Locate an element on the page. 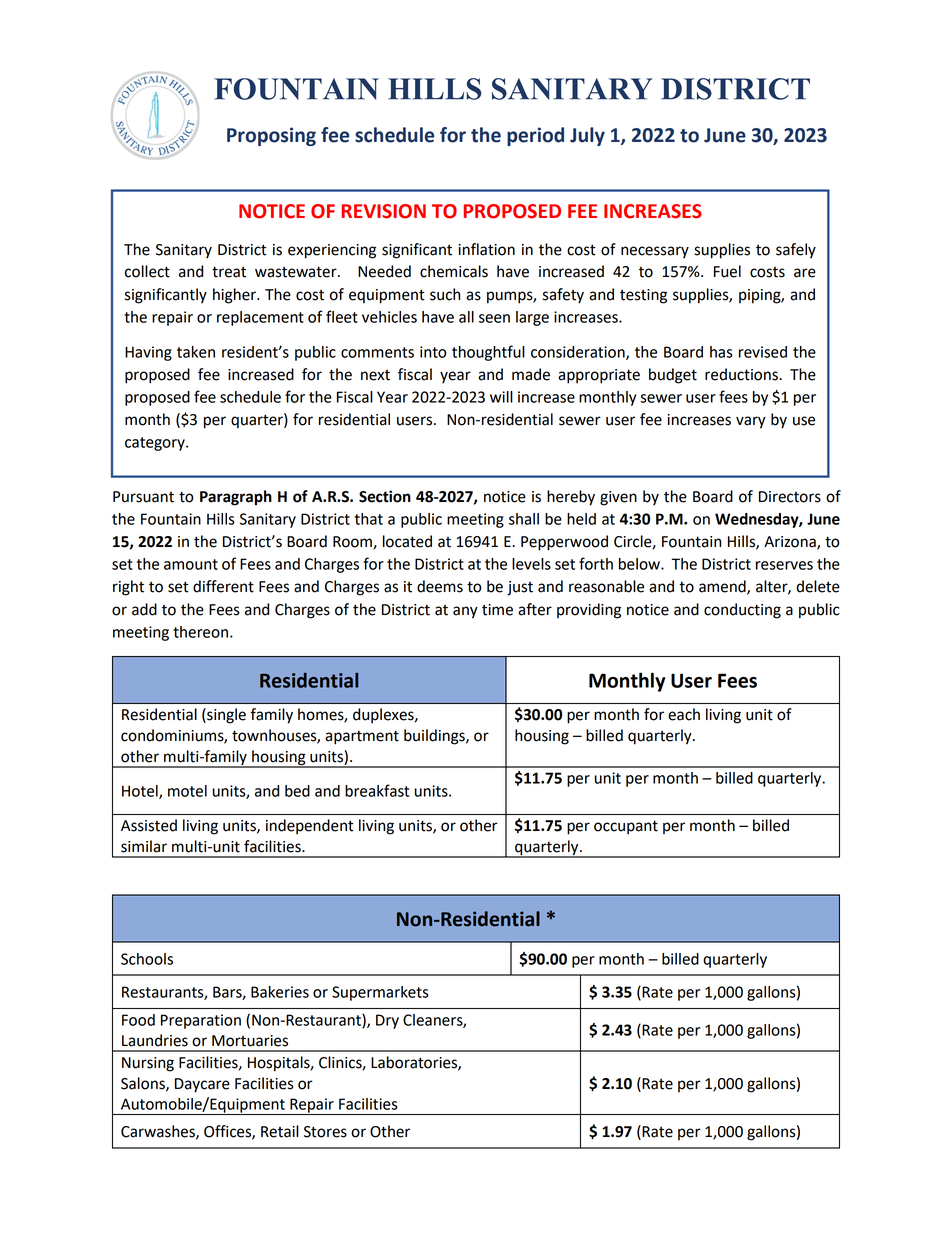 Image resolution: width=952 pixels, height=1233 pixels. Daycare is located at coordinates (202, 1085).
